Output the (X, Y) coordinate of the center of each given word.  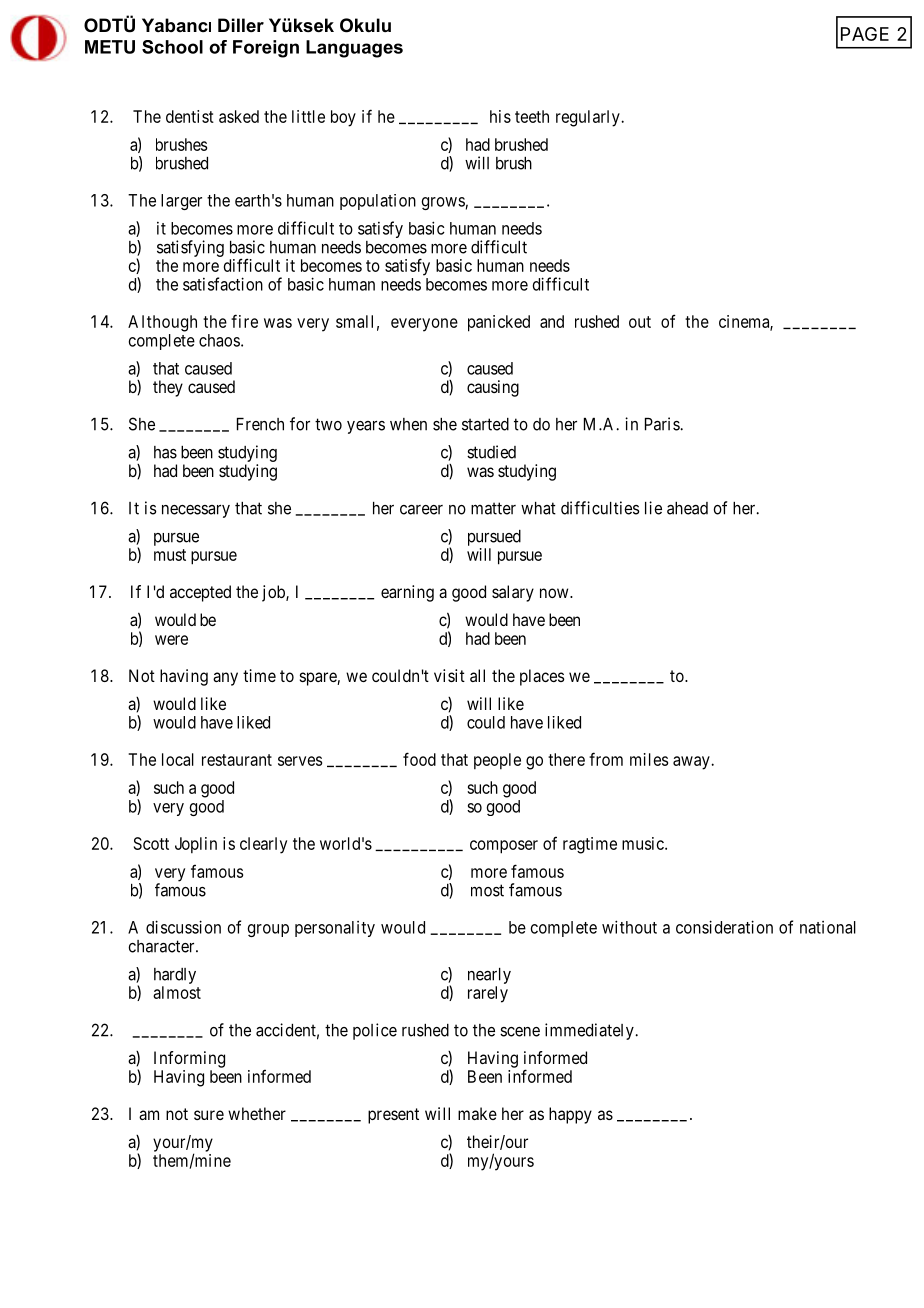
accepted (200, 593)
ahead (687, 508)
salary (513, 593)
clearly (263, 845)
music (644, 843)
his (500, 116)
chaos (219, 340)
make (477, 1113)
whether (257, 1113)
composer (504, 847)
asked (239, 116)
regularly (589, 118)
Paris (663, 424)
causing (493, 388)
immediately (590, 1031)
